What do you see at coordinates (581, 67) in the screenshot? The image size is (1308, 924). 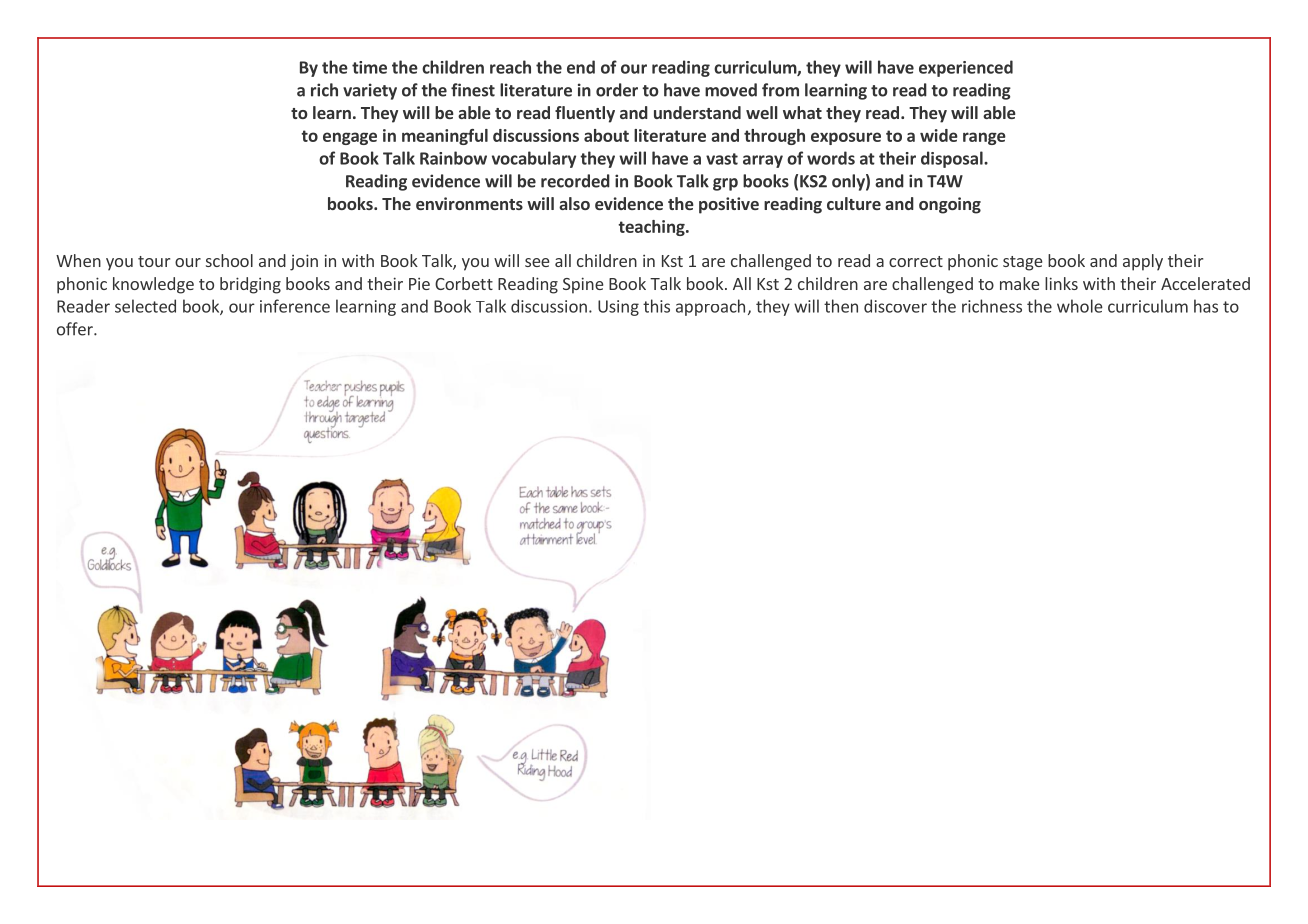 I see `end` at bounding box center [581, 67].
